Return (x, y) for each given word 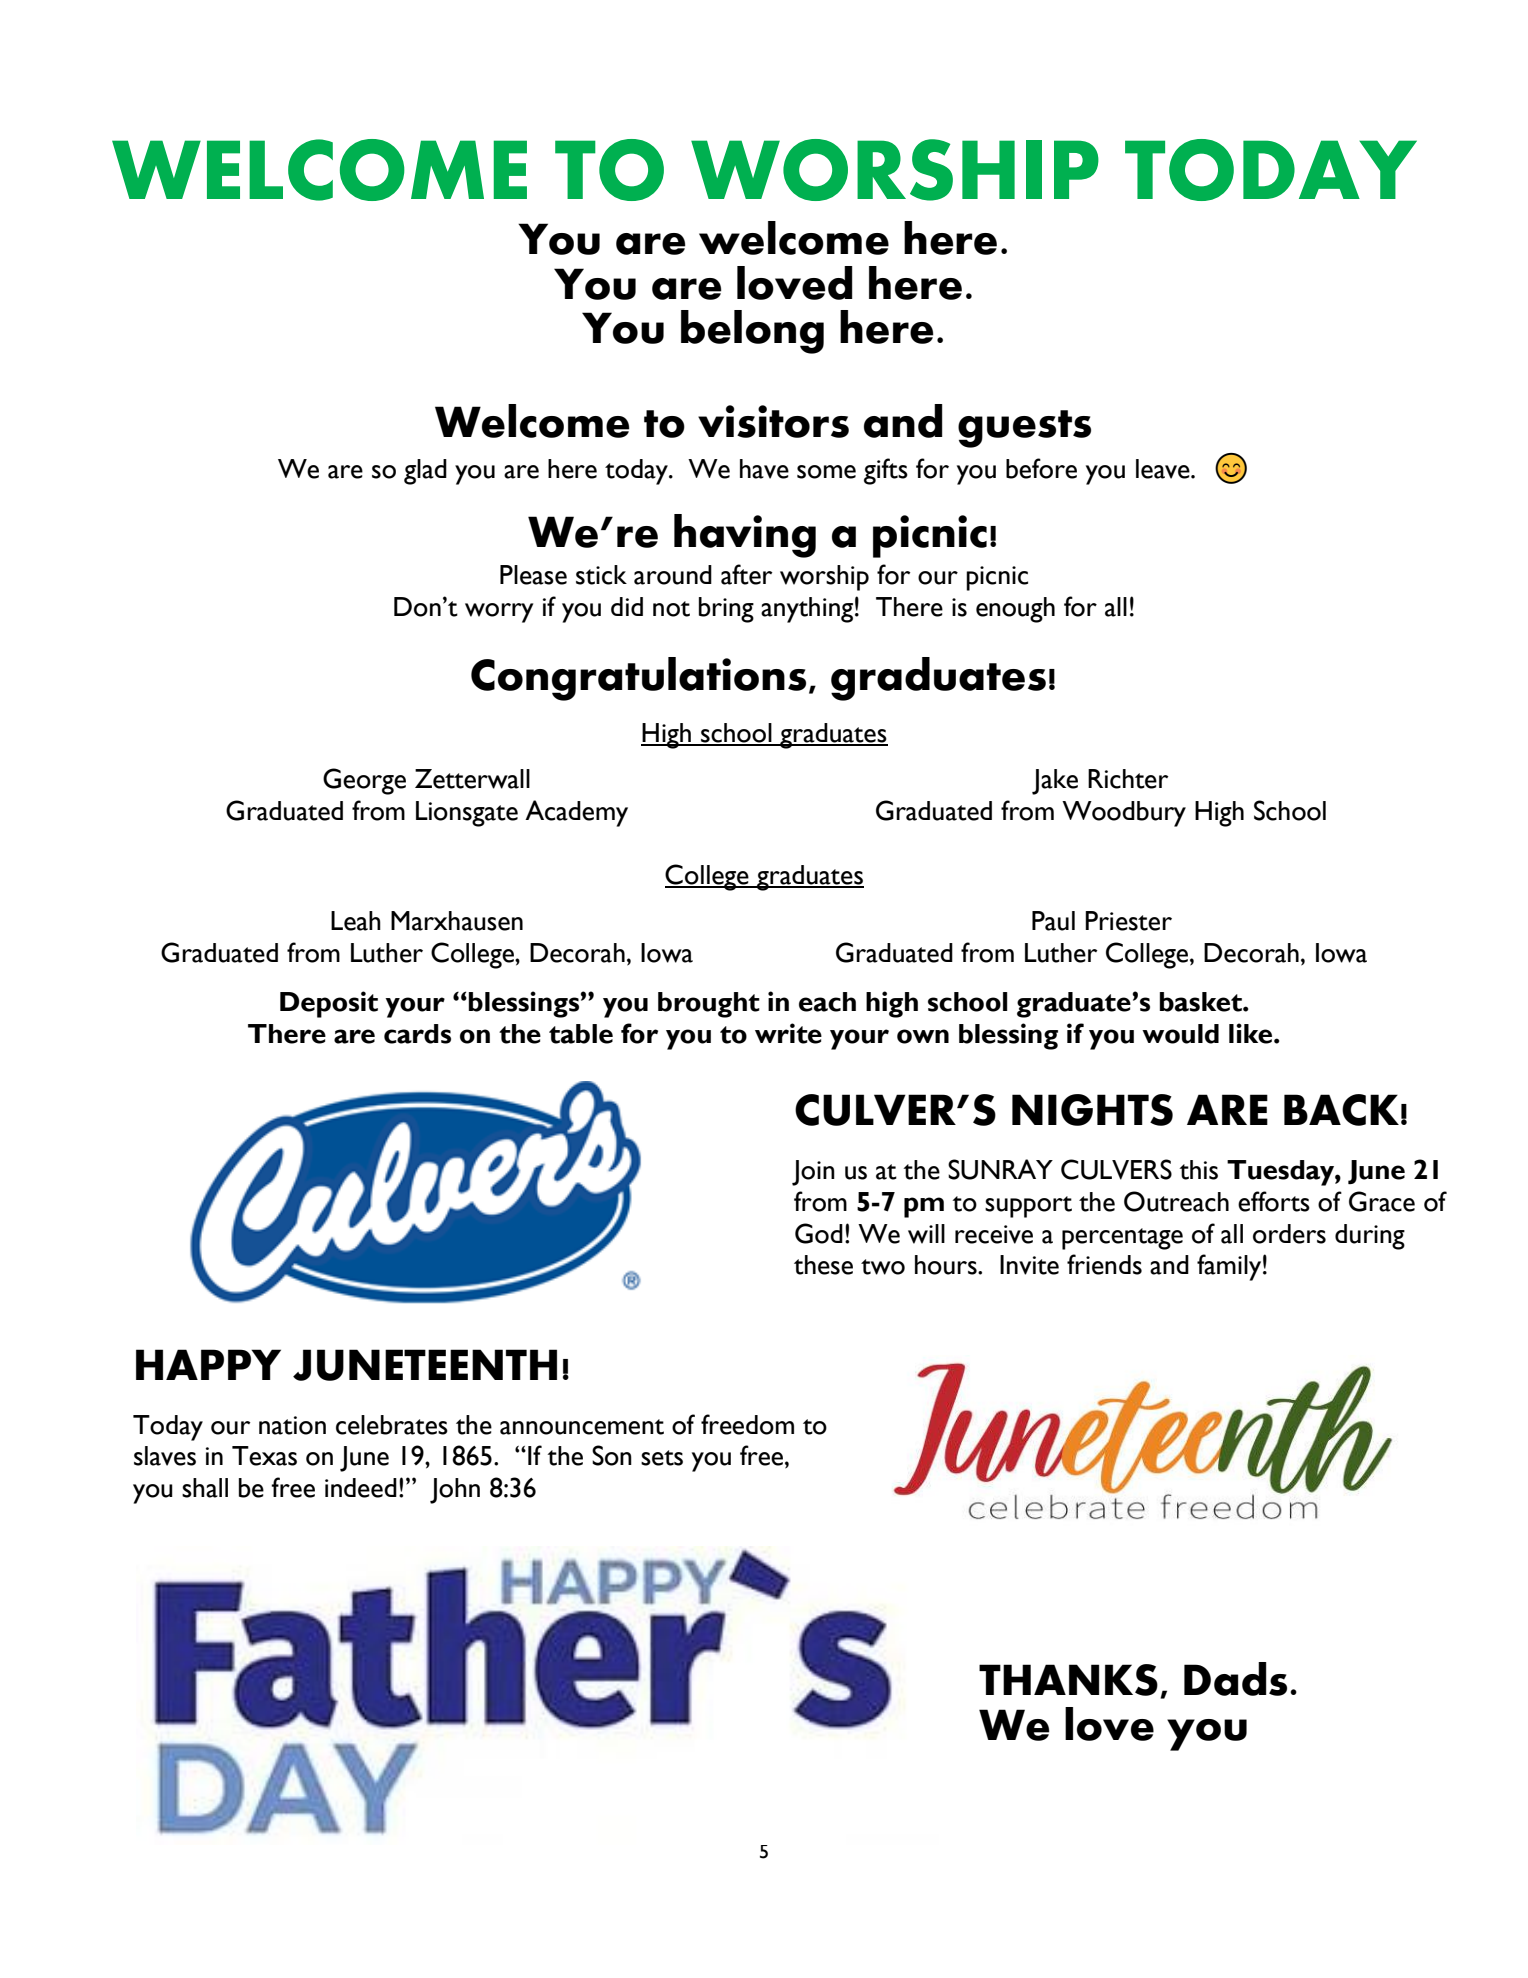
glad (425, 472)
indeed (361, 1488)
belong (752, 332)
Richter (1128, 779)
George (364, 781)
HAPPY (208, 1364)
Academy (576, 813)
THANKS (1068, 1680)
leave (1164, 469)
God (819, 1233)
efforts (1274, 1201)
